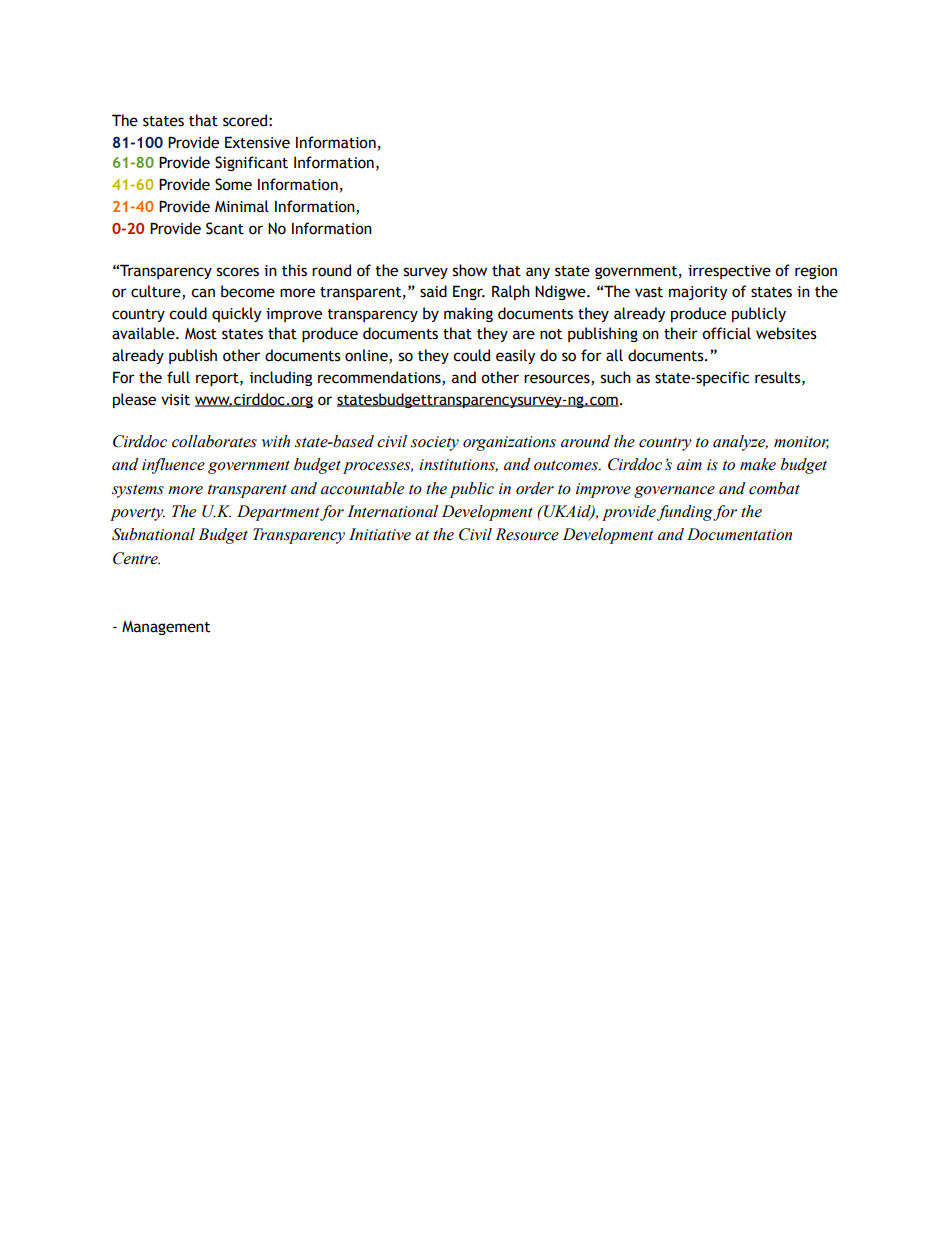 The height and width of the page is (1233, 952). What do you see at coordinates (251, 163) in the page?
I see `Significant` at bounding box center [251, 163].
